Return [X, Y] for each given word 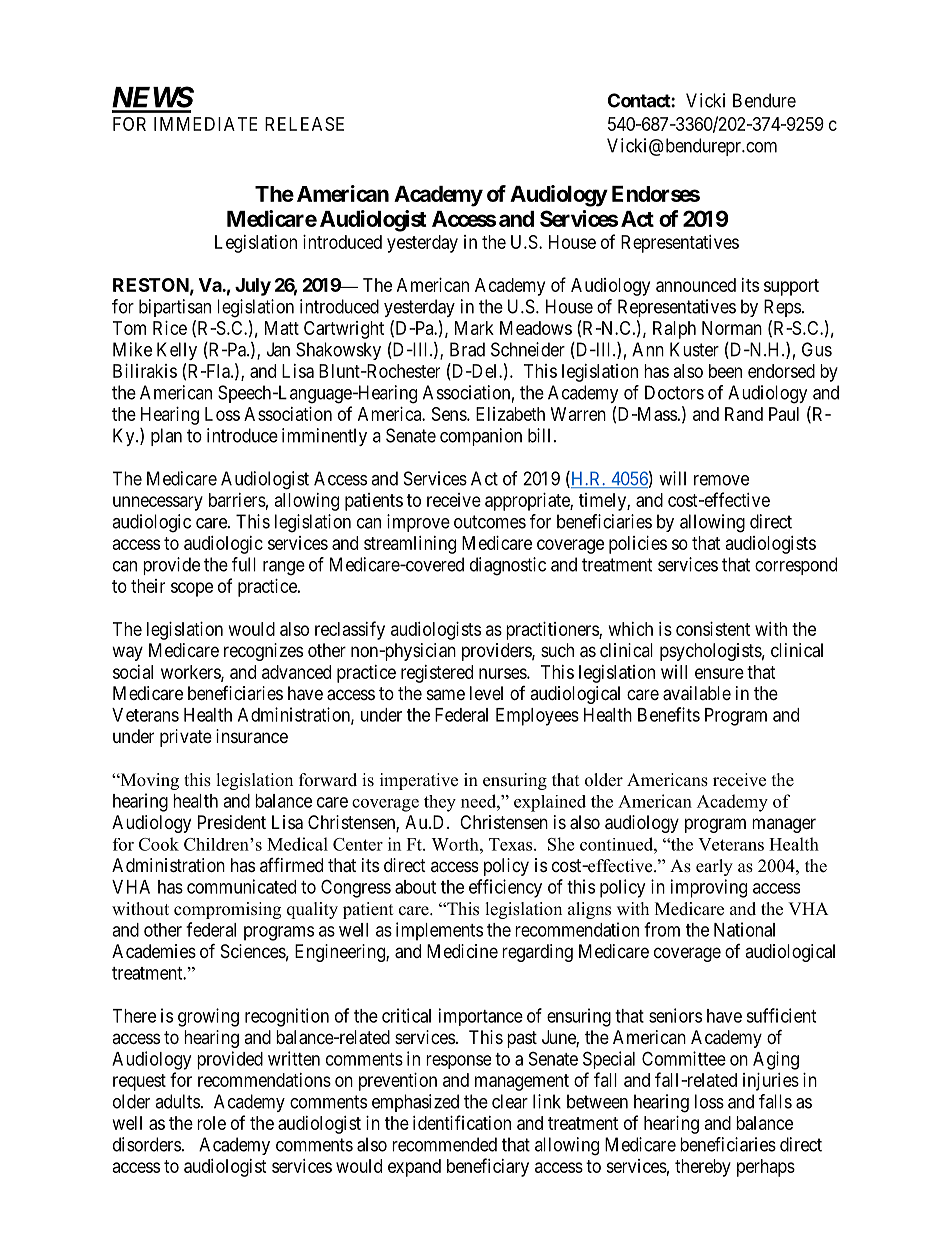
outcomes [490, 522]
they [440, 803]
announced [696, 285]
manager [784, 825]
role [211, 1123]
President [232, 822]
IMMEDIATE [205, 124]
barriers [237, 500]
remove [721, 480]
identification [462, 1122]
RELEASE [304, 124]
